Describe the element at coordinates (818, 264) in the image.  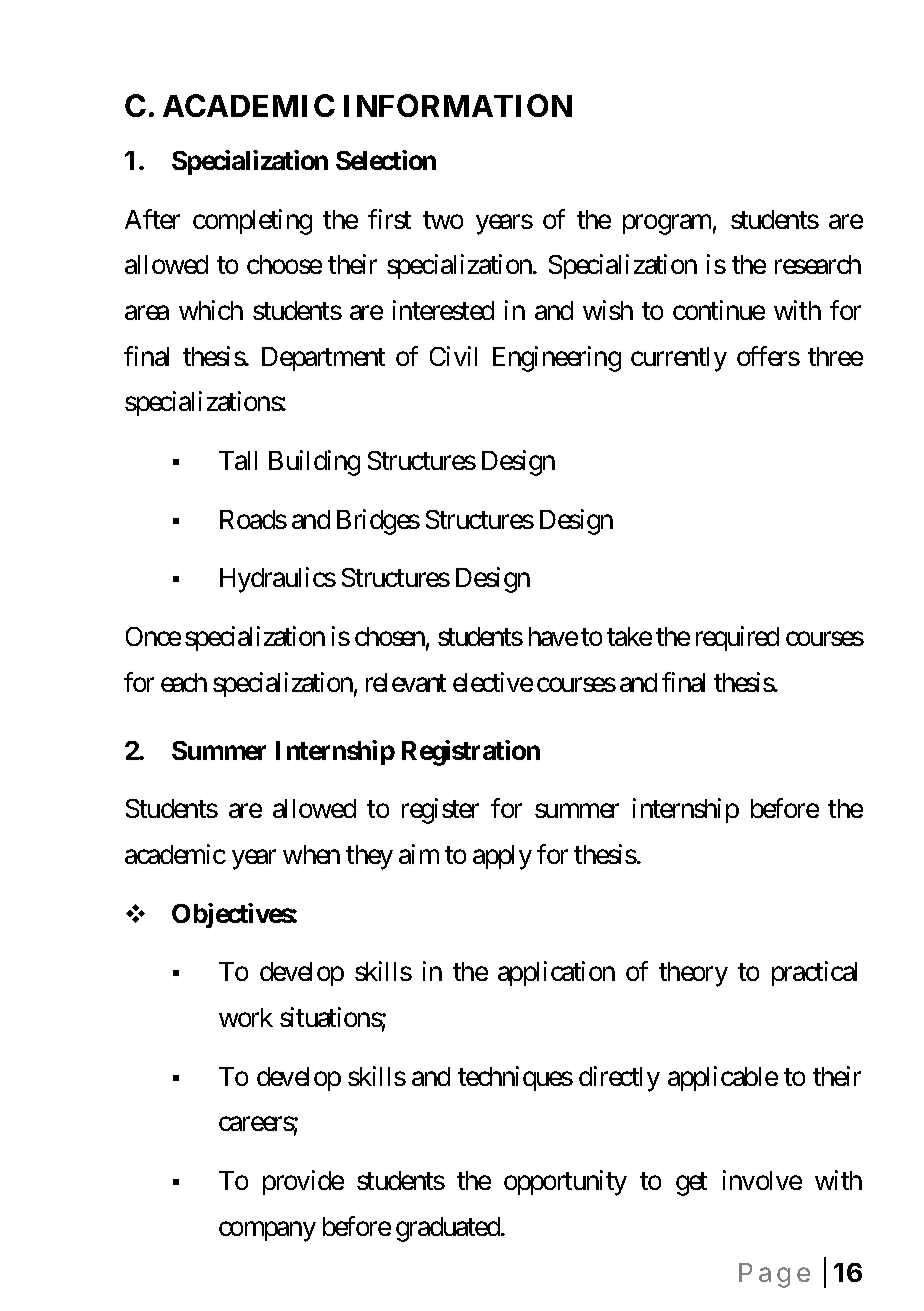
I see `research` at that location.
